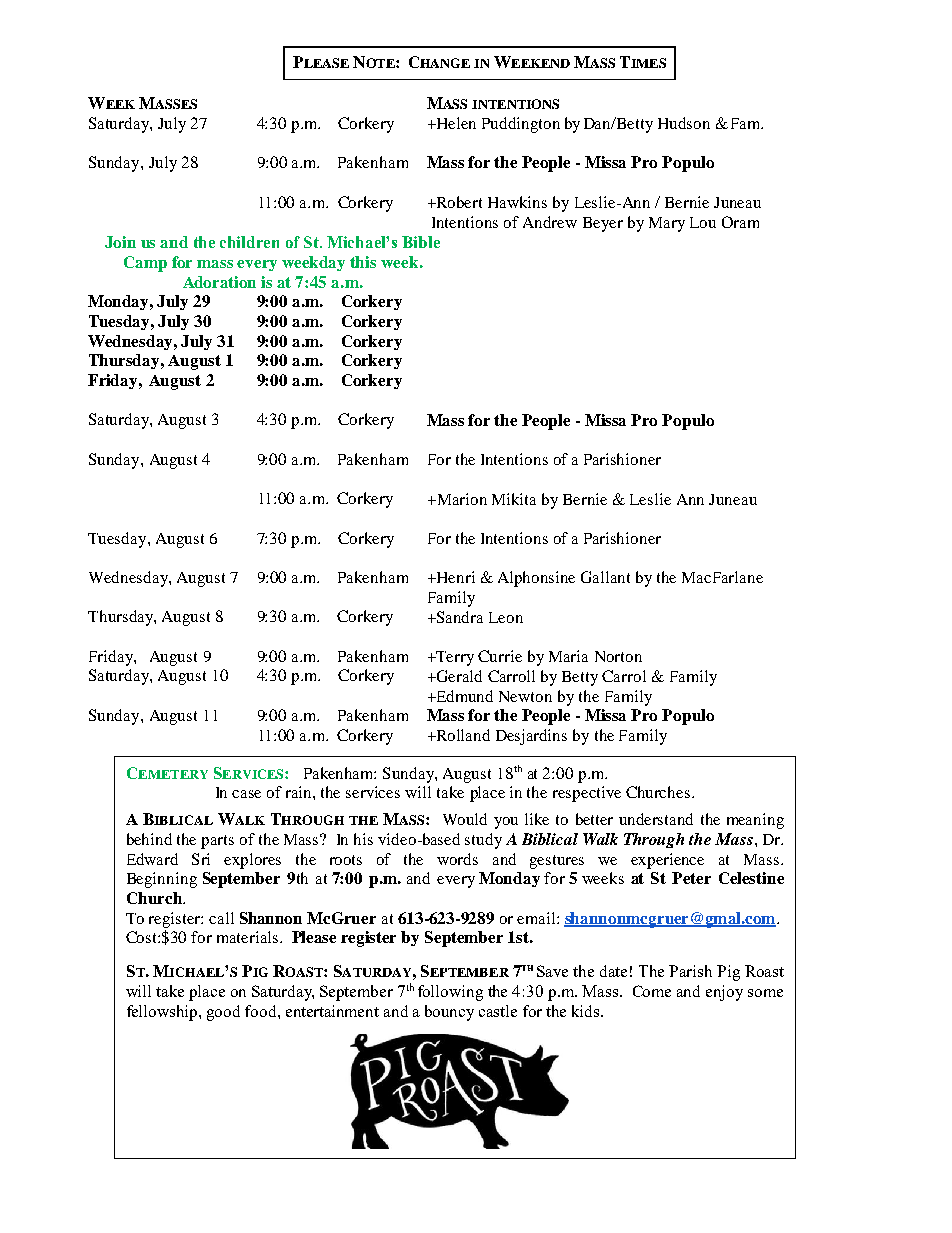  Describe the element at coordinates (249, 242) in the document. I see `children` at that location.
